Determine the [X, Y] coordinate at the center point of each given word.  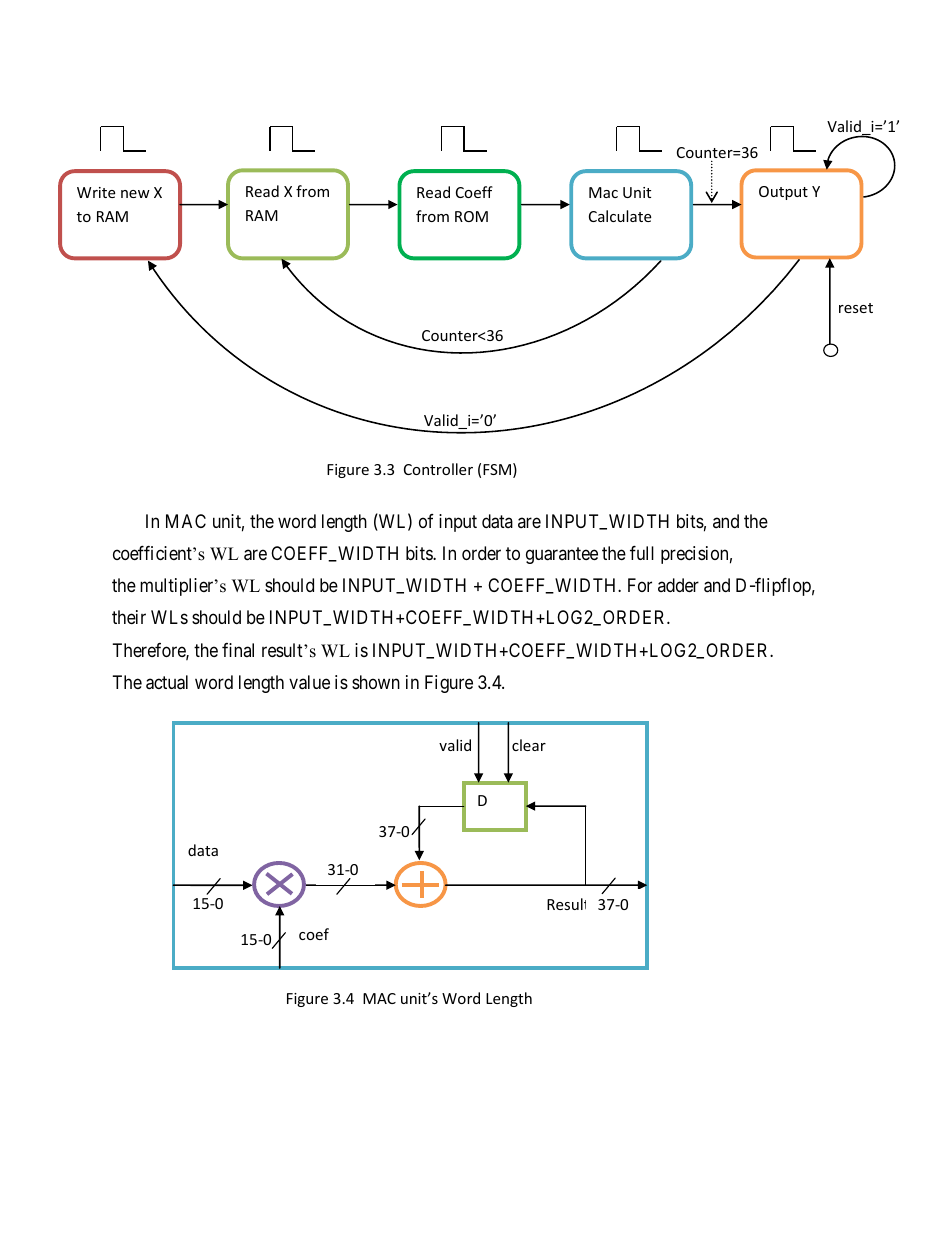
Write [96, 192]
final [238, 650]
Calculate [620, 216]
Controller [438, 469]
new [135, 194]
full [642, 553]
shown [376, 682]
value [309, 682]
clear [529, 745]
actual [167, 682]
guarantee [562, 555]
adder [678, 585]
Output [783, 193]
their [129, 617]
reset [856, 308]
